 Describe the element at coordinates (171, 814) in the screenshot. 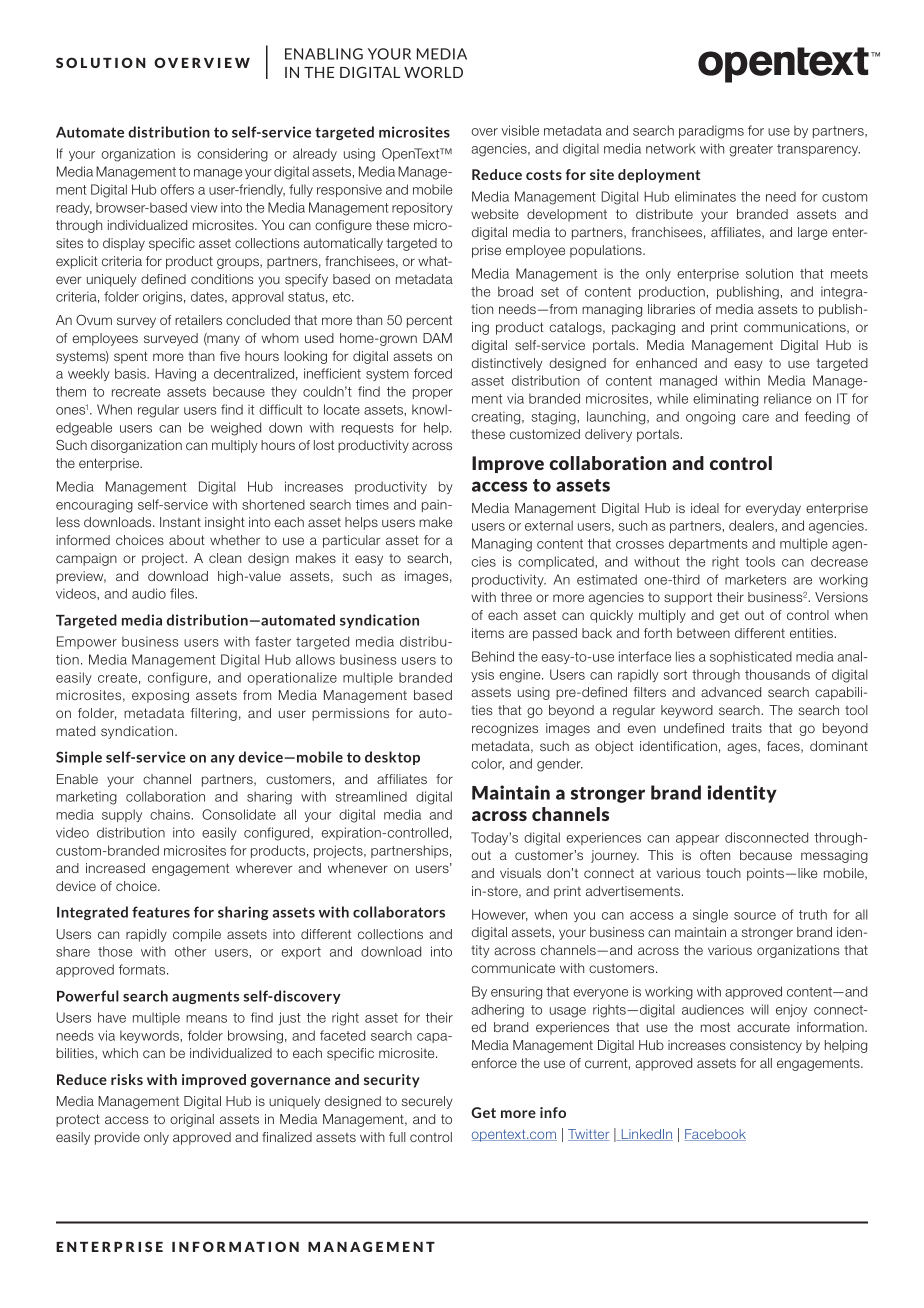

I see `chains` at that location.
